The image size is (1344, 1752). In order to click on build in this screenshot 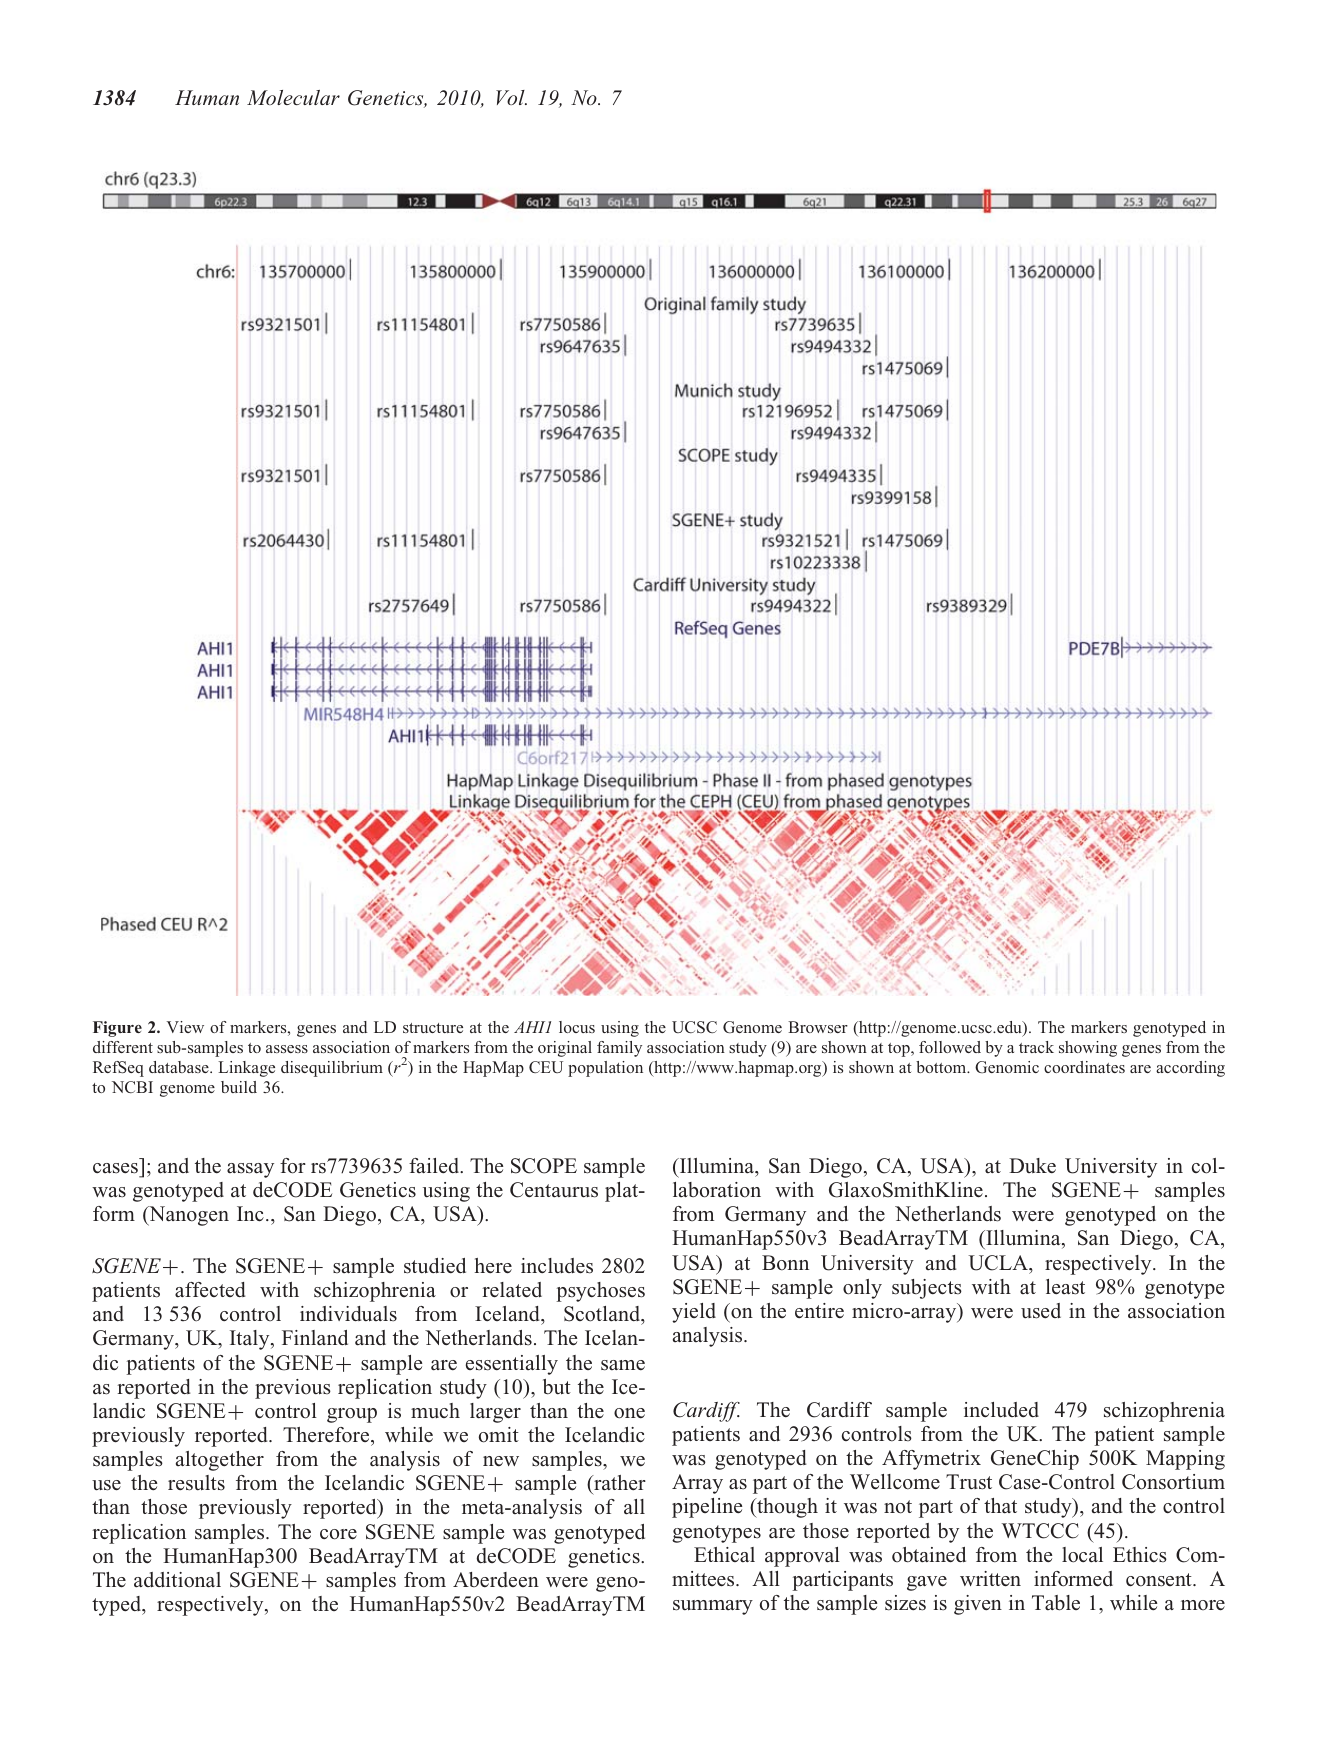, I will do `click(239, 1087)`.
